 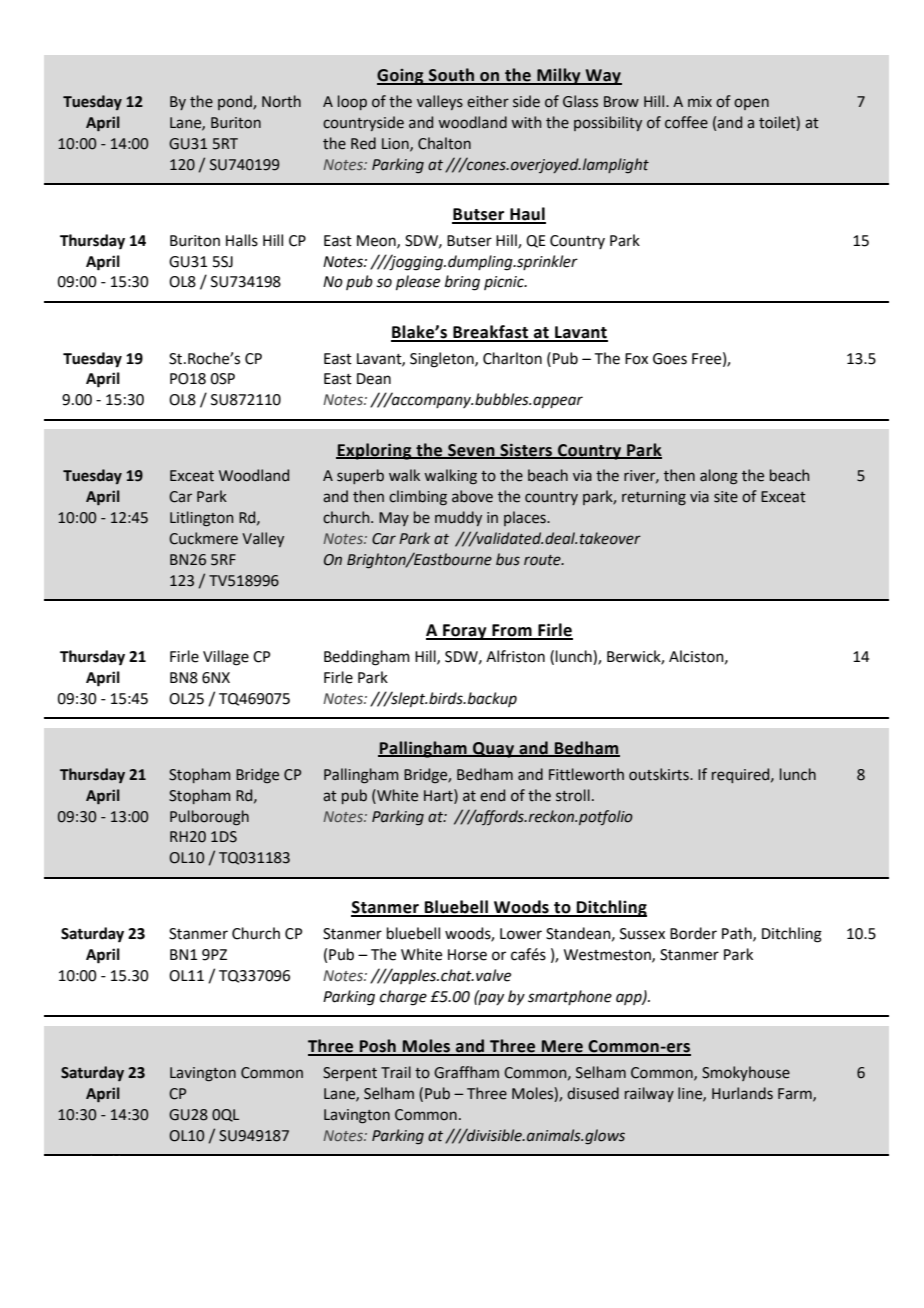 What do you see at coordinates (508, 559) in the screenshot?
I see `bus` at bounding box center [508, 559].
